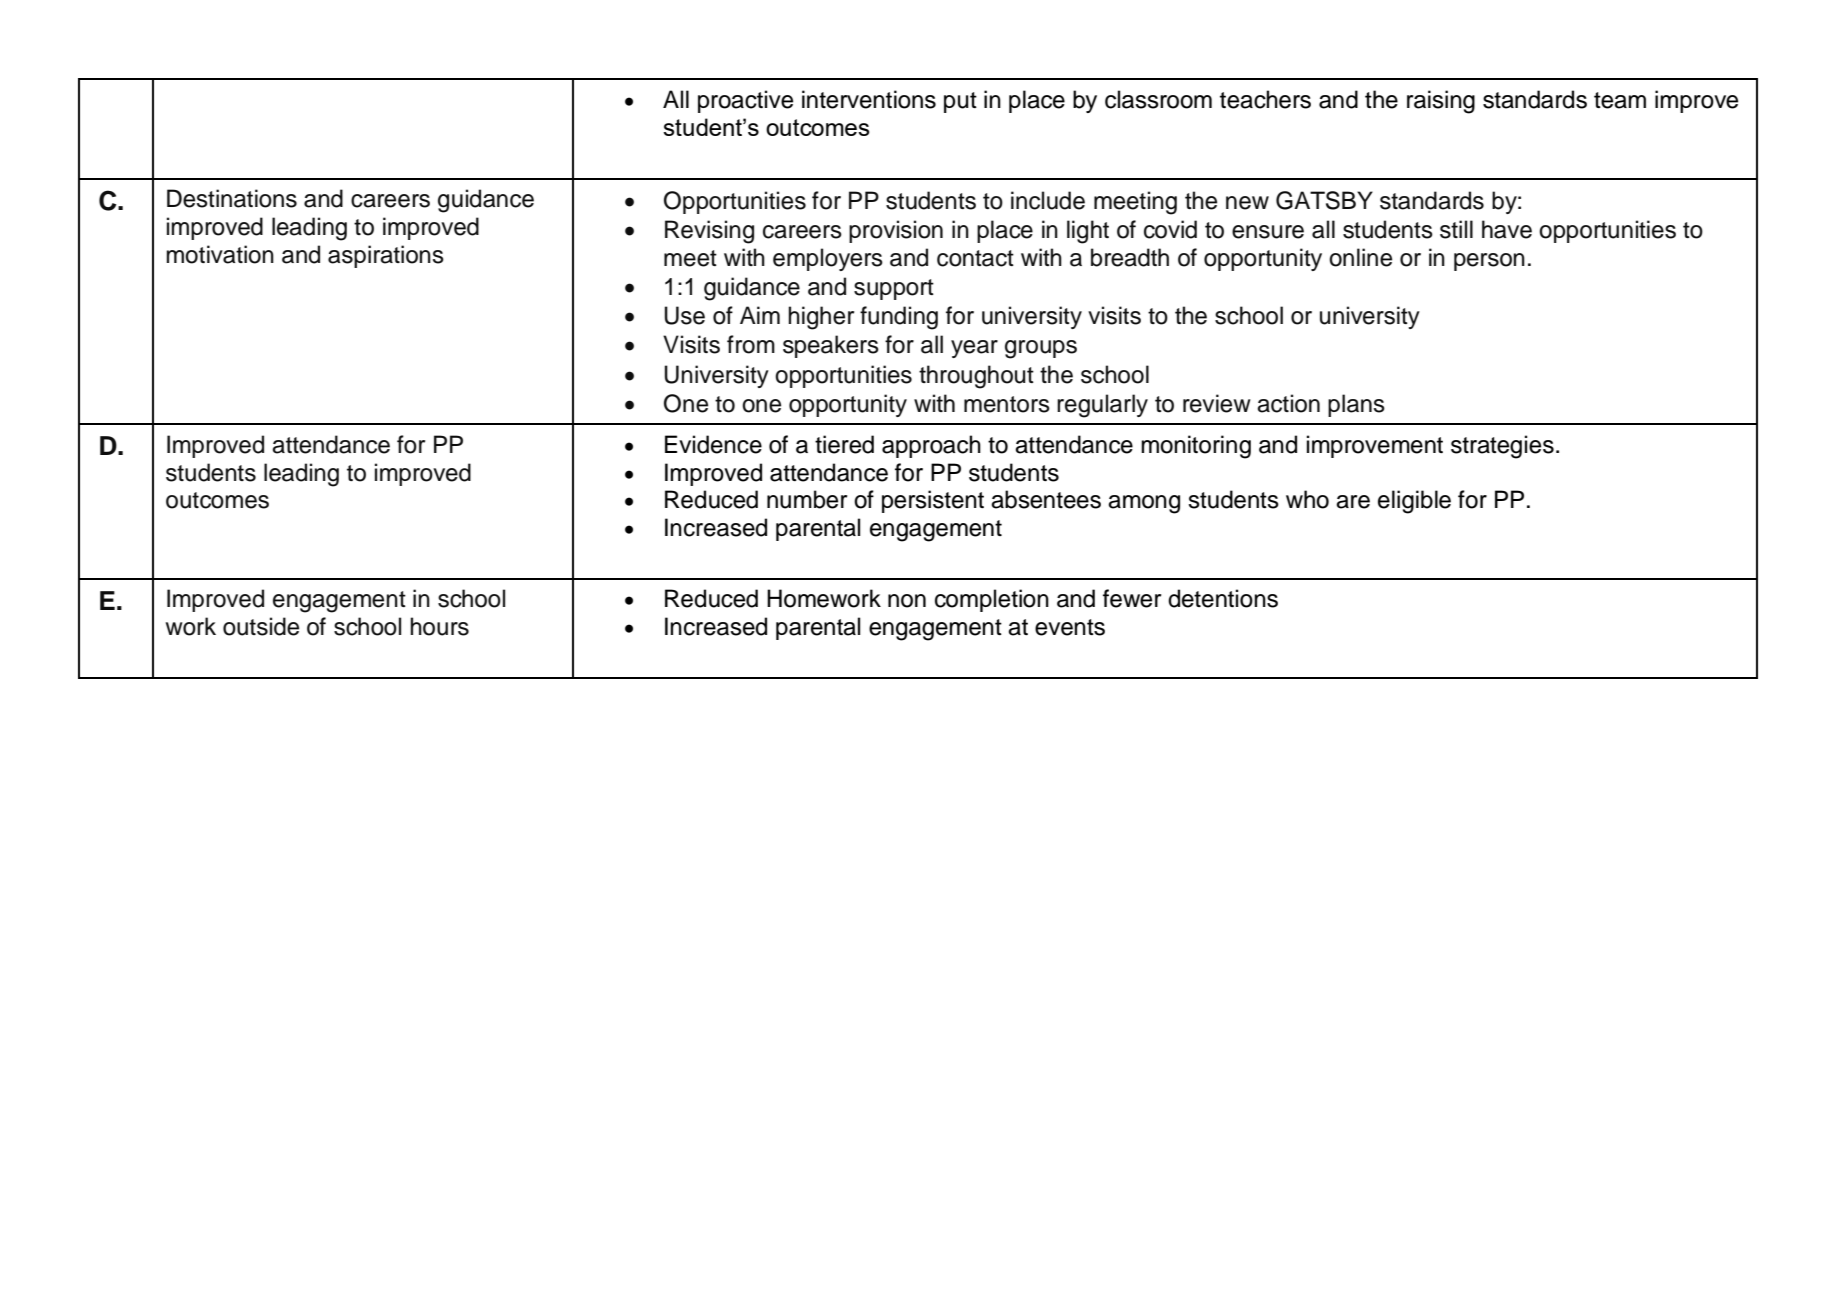 Image resolution: width=1836 pixels, height=1298 pixels. What do you see at coordinates (907, 601) in the document?
I see `non` at bounding box center [907, 601].
